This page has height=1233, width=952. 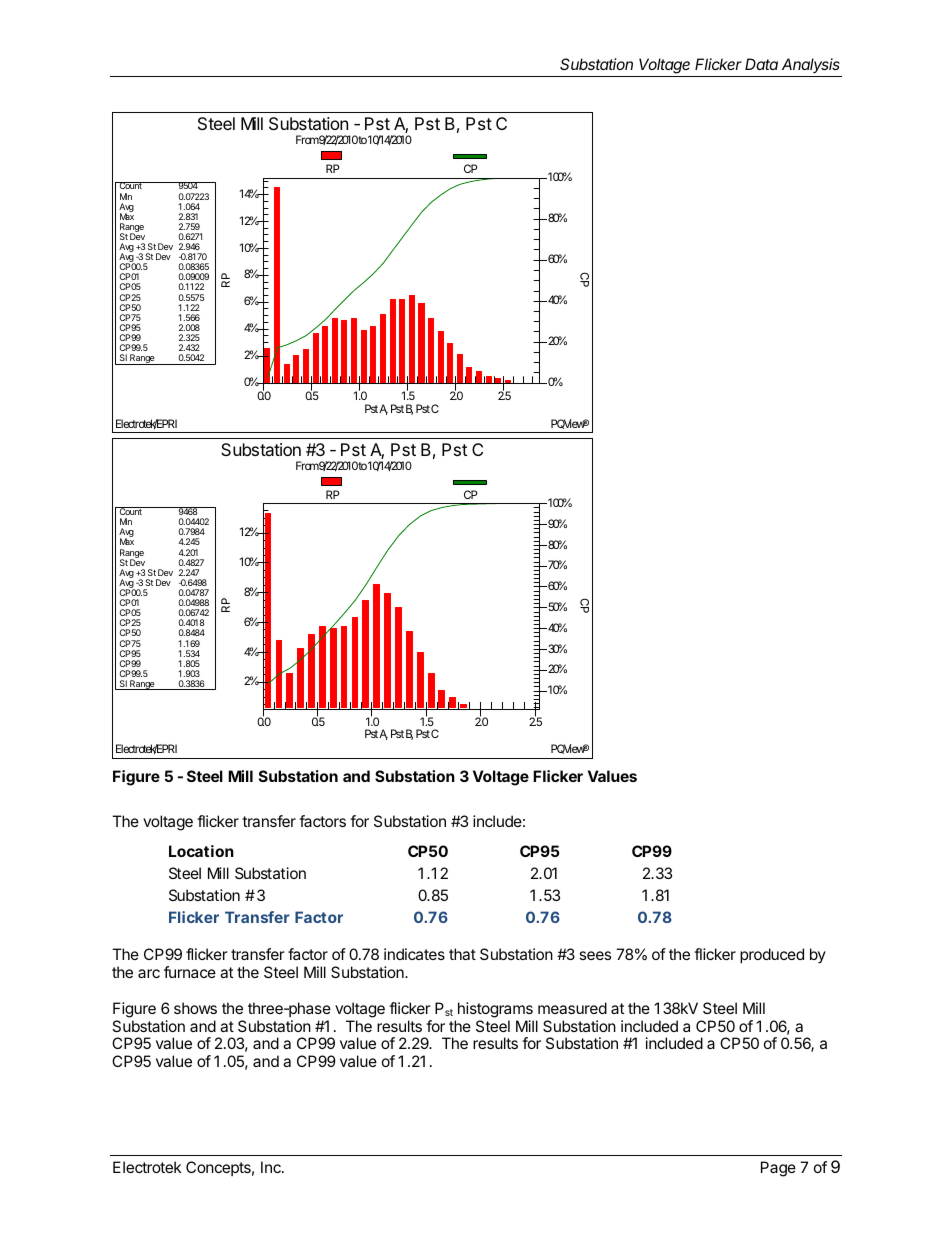 What do you see at coordinates (195, 1008) in the page?
I see `shows` at bounding box center [195, 1008].
